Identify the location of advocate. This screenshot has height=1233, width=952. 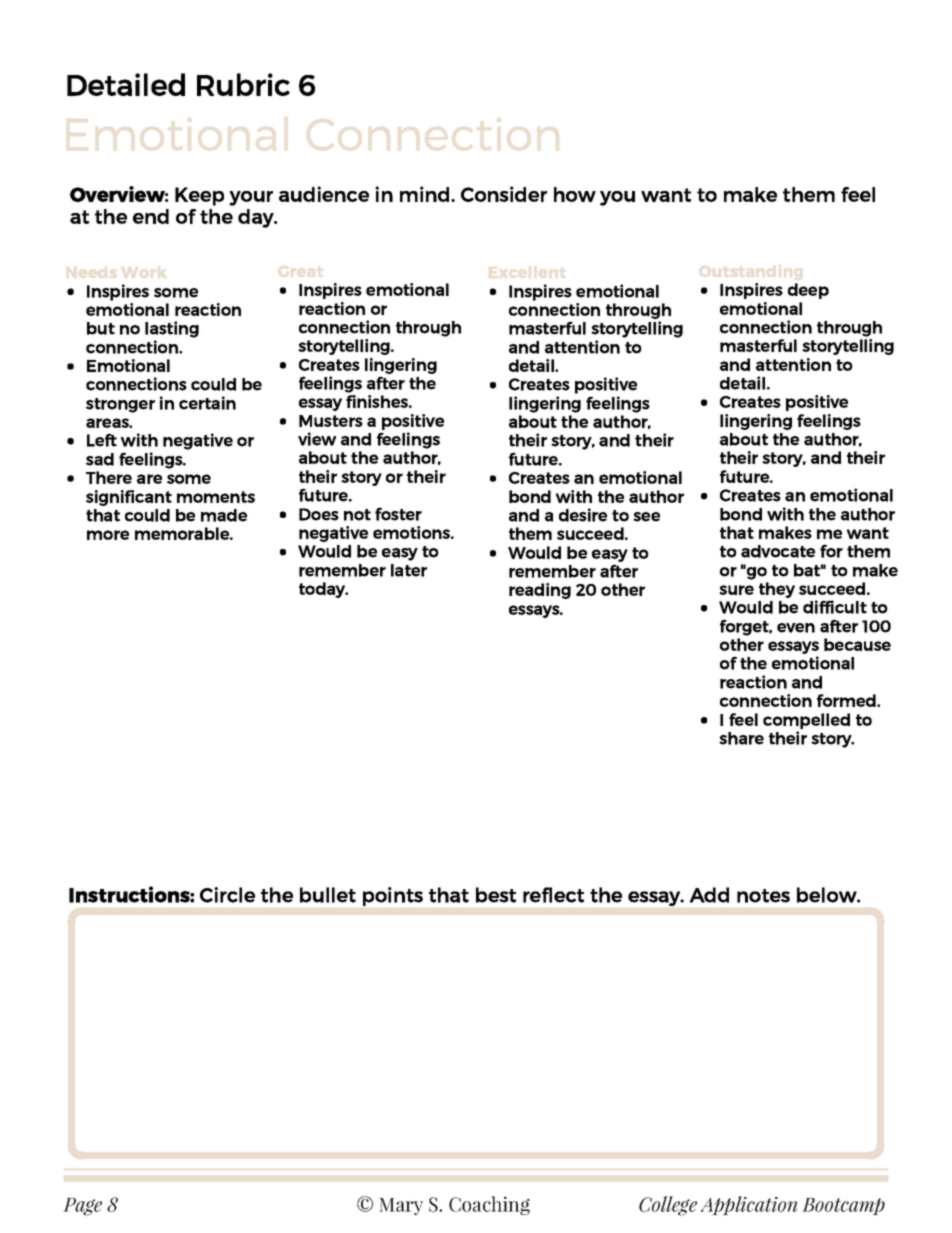
(778, 551).
